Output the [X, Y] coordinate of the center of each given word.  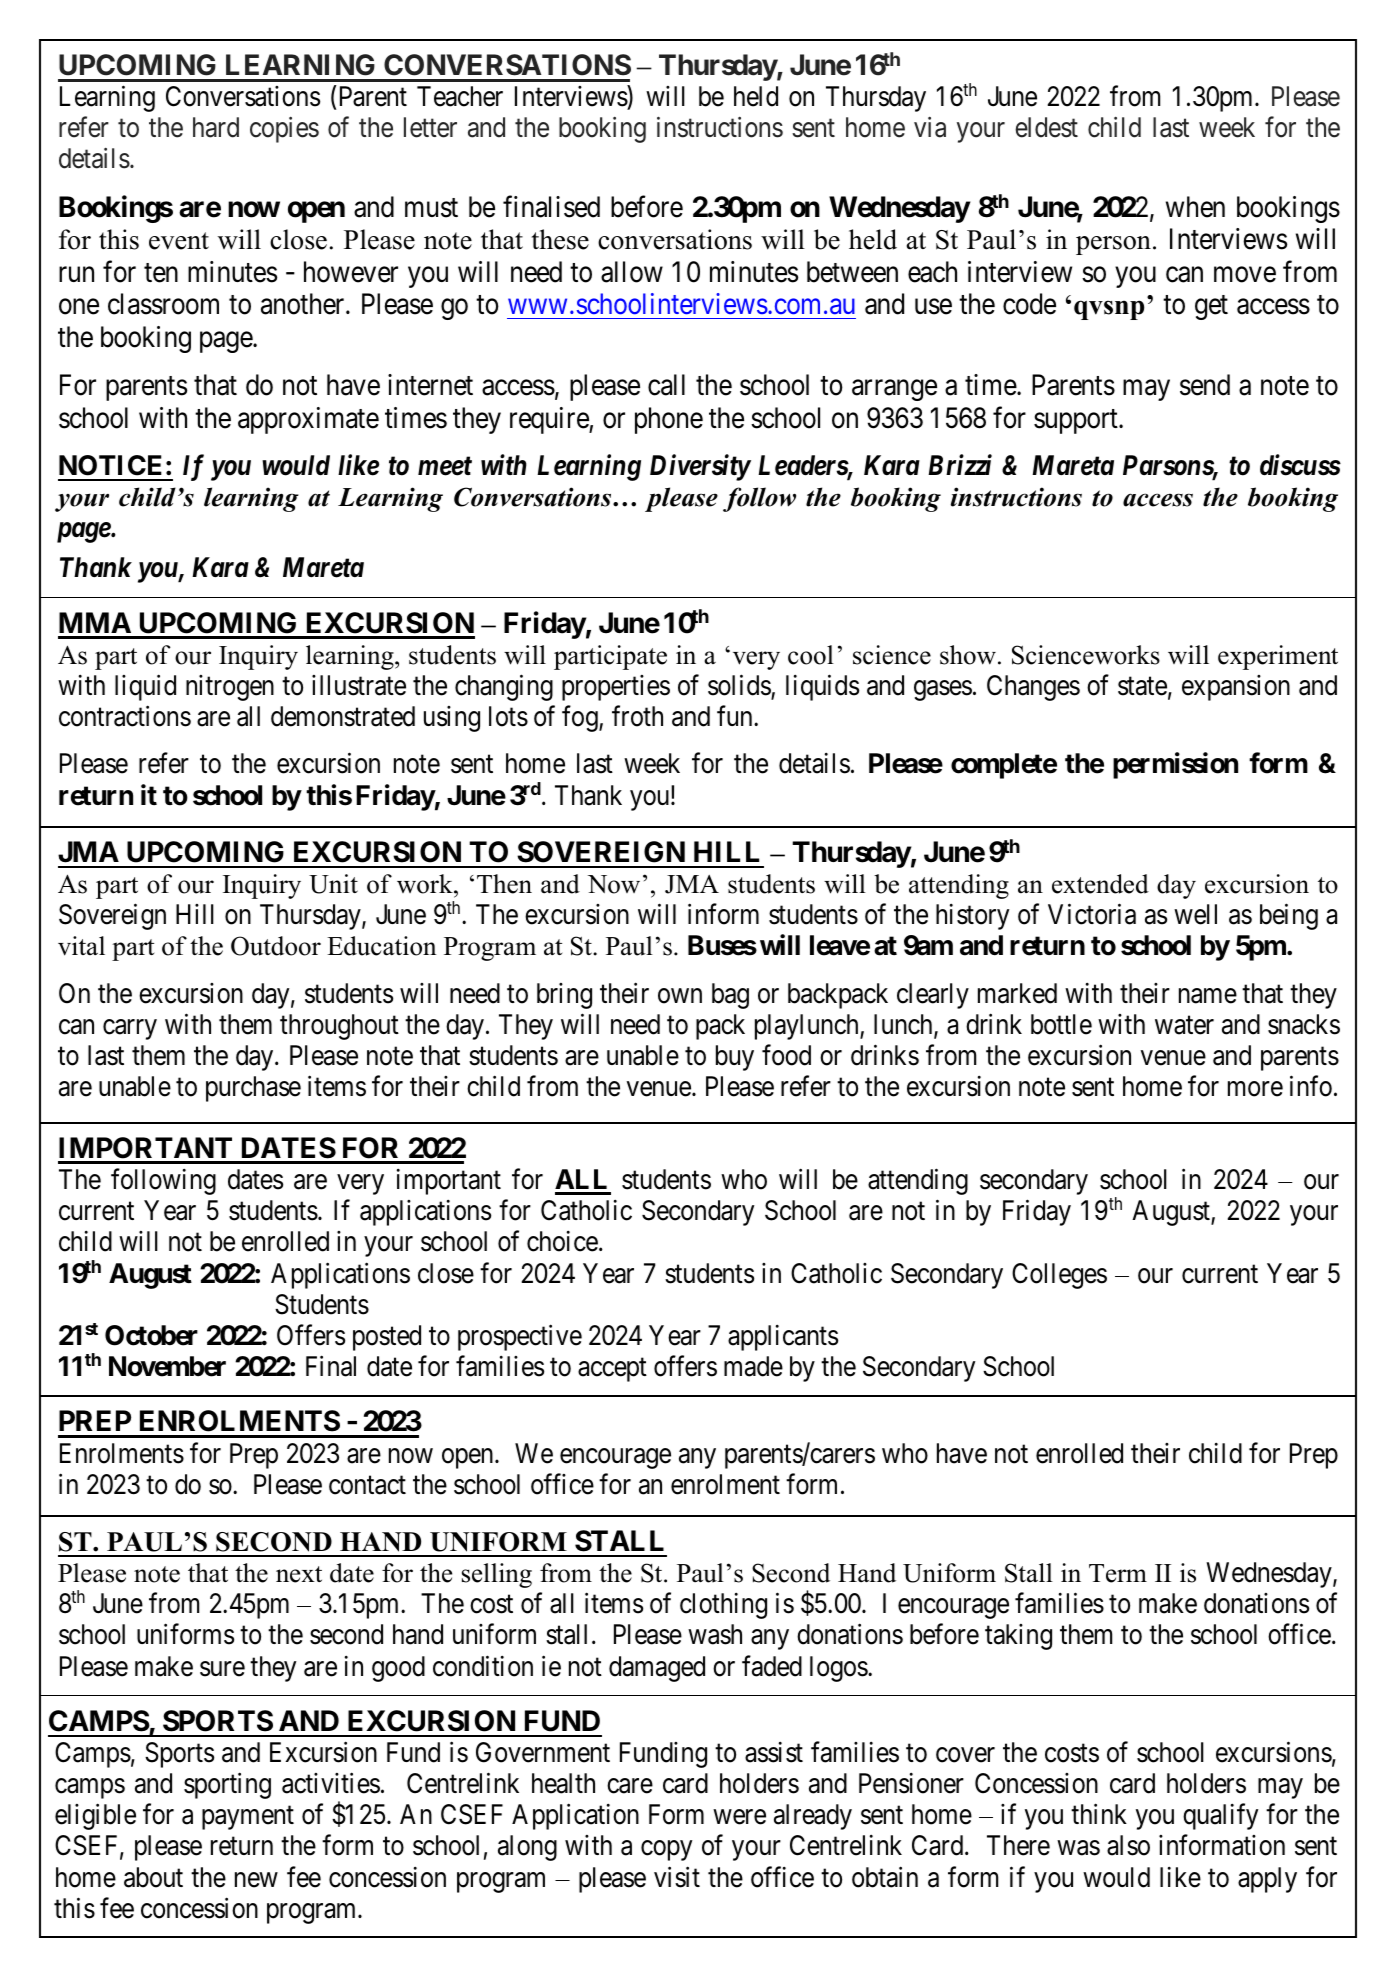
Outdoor [276, 946]
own [680, 996]
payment [248, 1818]
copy [666, 1851]
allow [632, 272]
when [1195, 207]
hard [216, 127]
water [1184, 1025]
